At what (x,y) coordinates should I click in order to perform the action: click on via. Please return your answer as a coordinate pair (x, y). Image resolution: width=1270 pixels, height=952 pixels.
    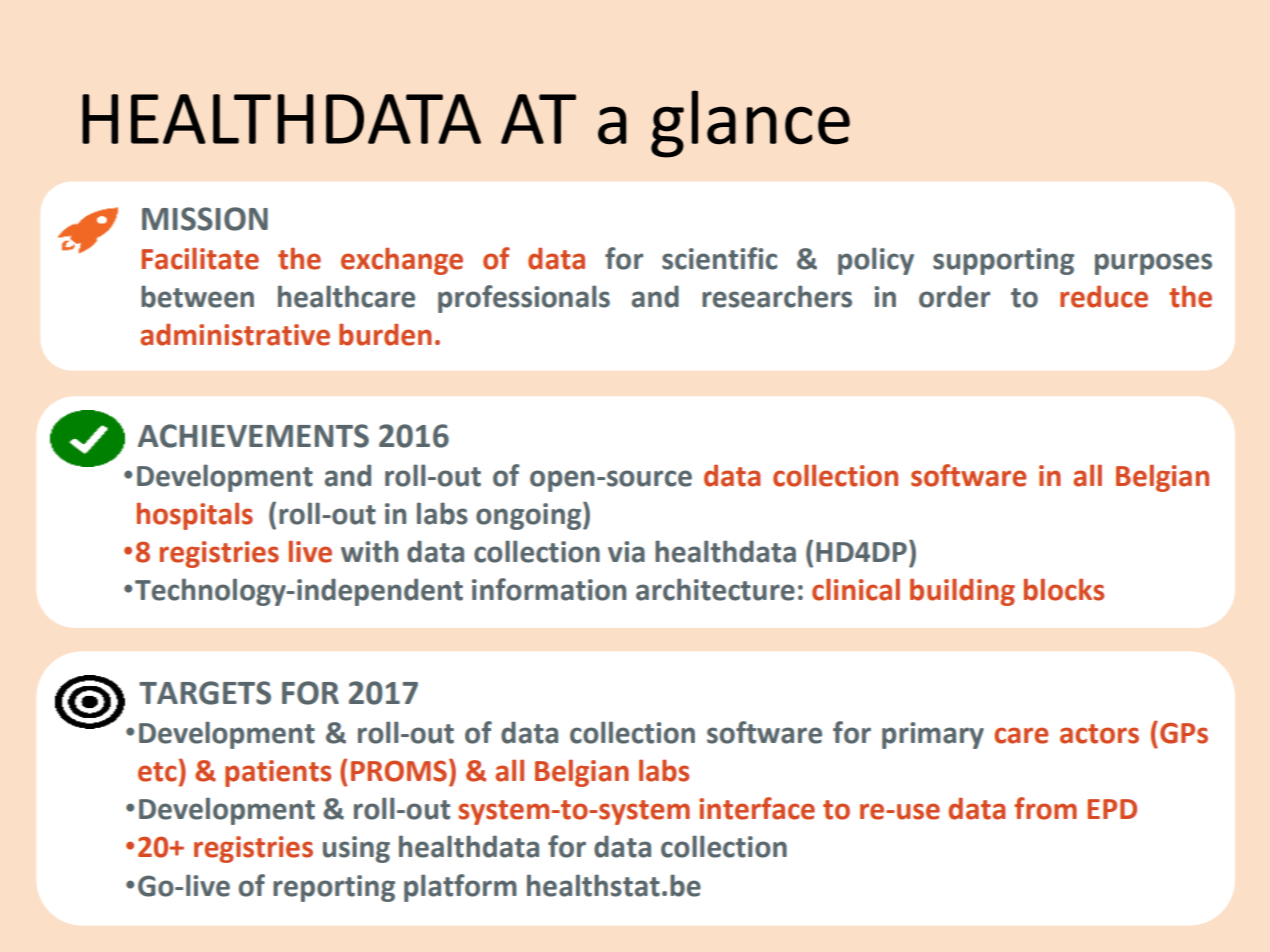
    Looking at the image, I should click on (626, 552).
